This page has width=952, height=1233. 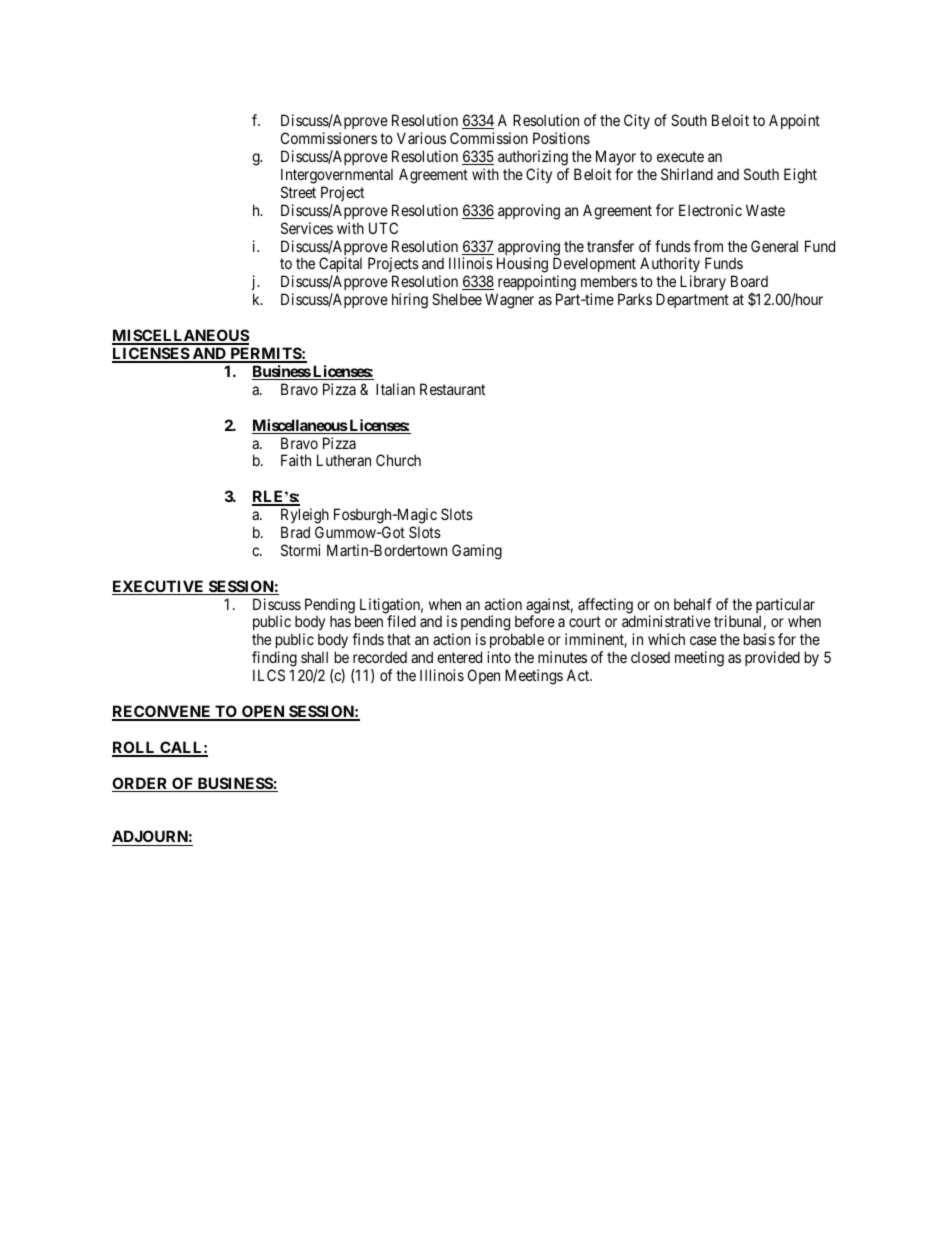 I want to click on Faith, so click(x=296, y=460).
